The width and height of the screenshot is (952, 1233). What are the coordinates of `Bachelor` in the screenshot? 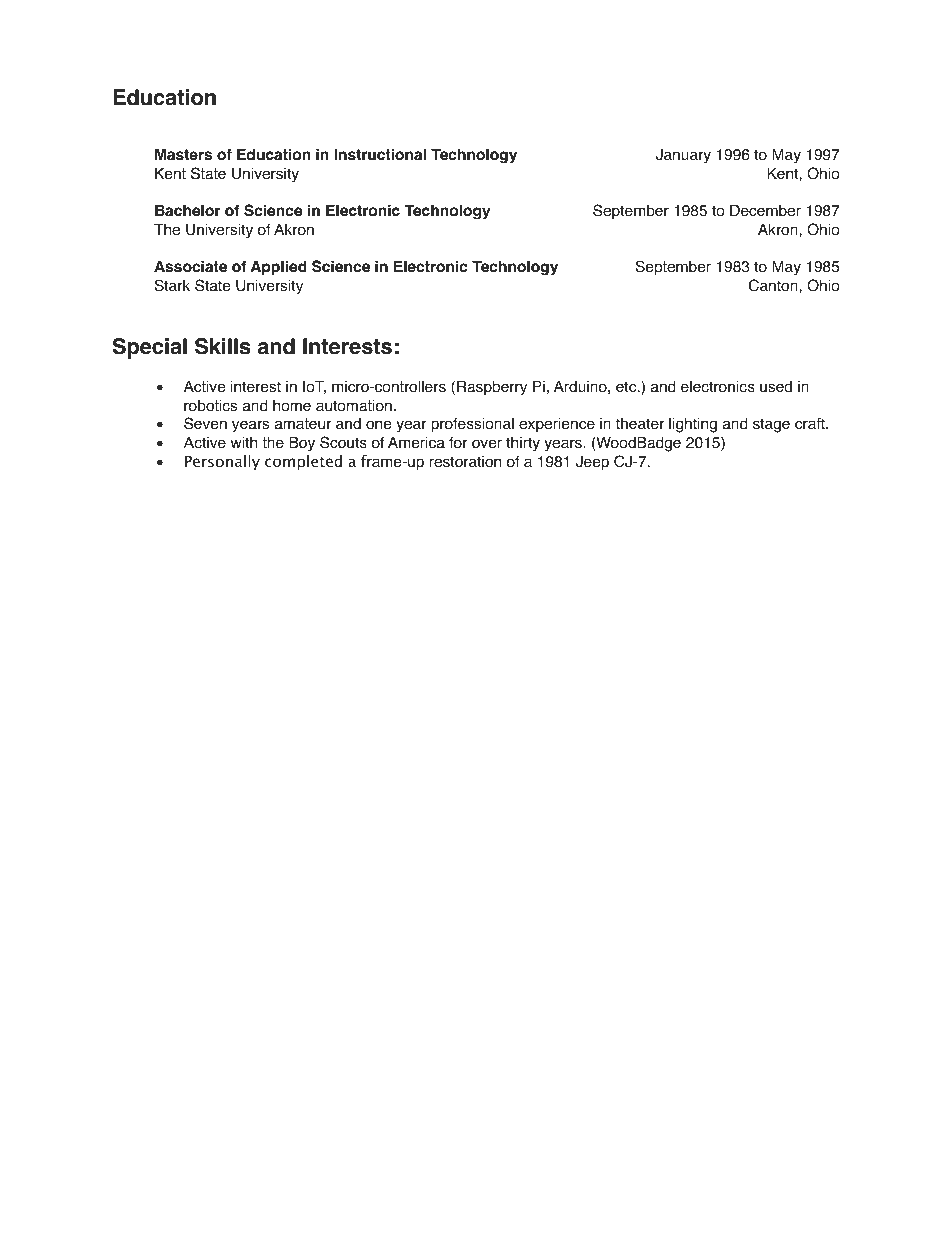 It's located at (188, 210).
